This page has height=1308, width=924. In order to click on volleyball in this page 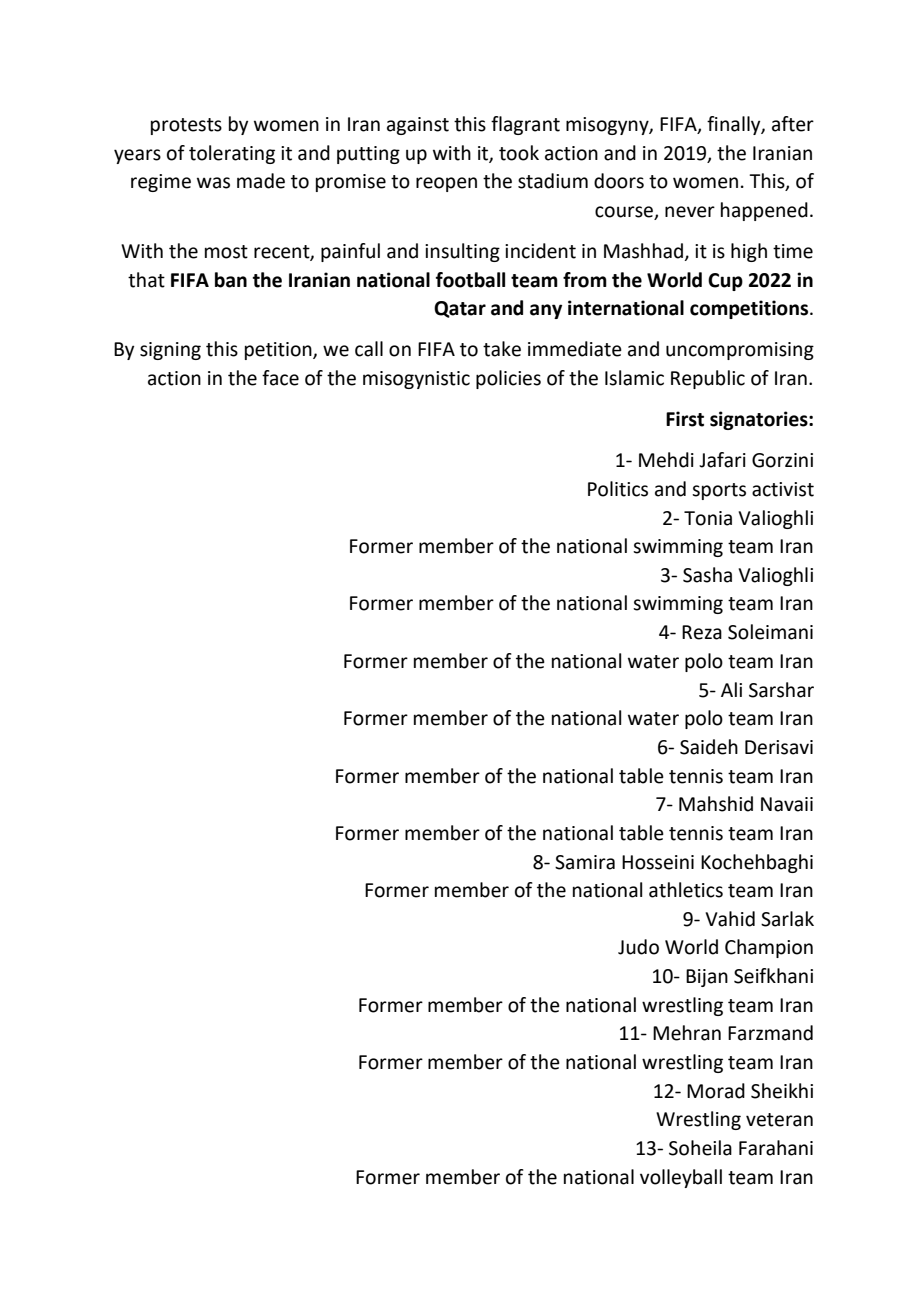, I will do `click(681, 1178)`.
